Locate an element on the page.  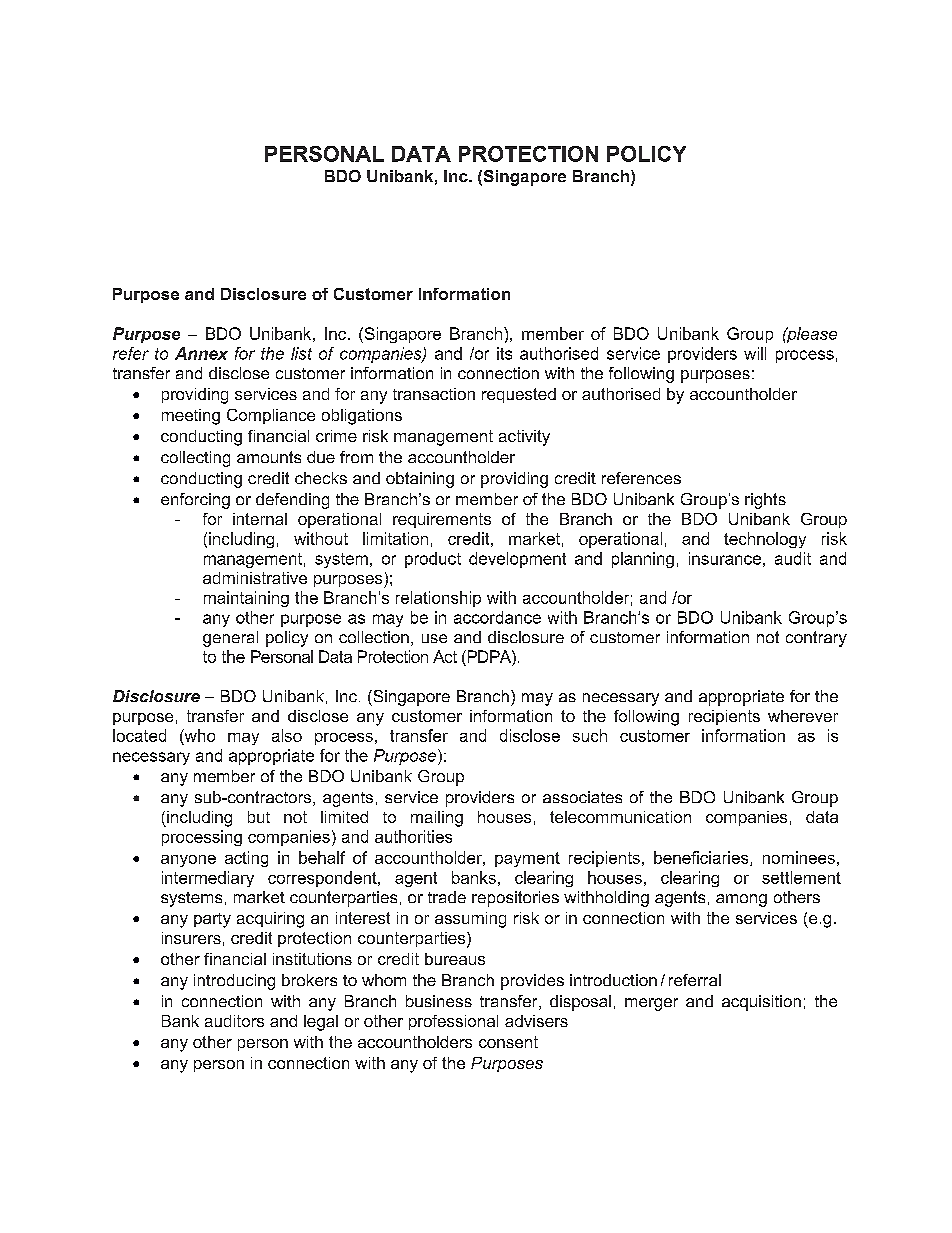
requirements is located at coordinates (442, 520).
